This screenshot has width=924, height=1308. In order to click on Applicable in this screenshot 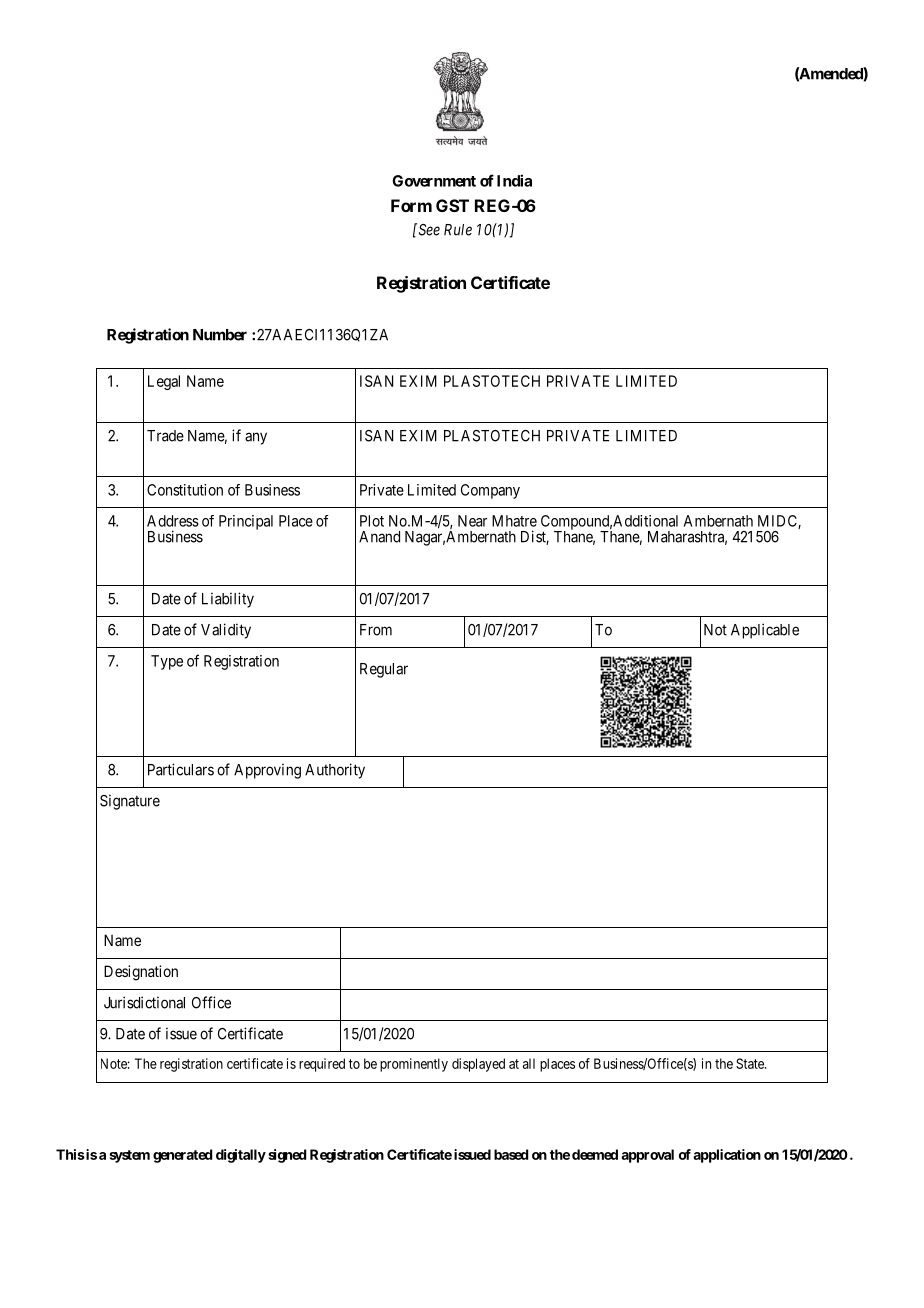, I will do `click(765, 631)`.
